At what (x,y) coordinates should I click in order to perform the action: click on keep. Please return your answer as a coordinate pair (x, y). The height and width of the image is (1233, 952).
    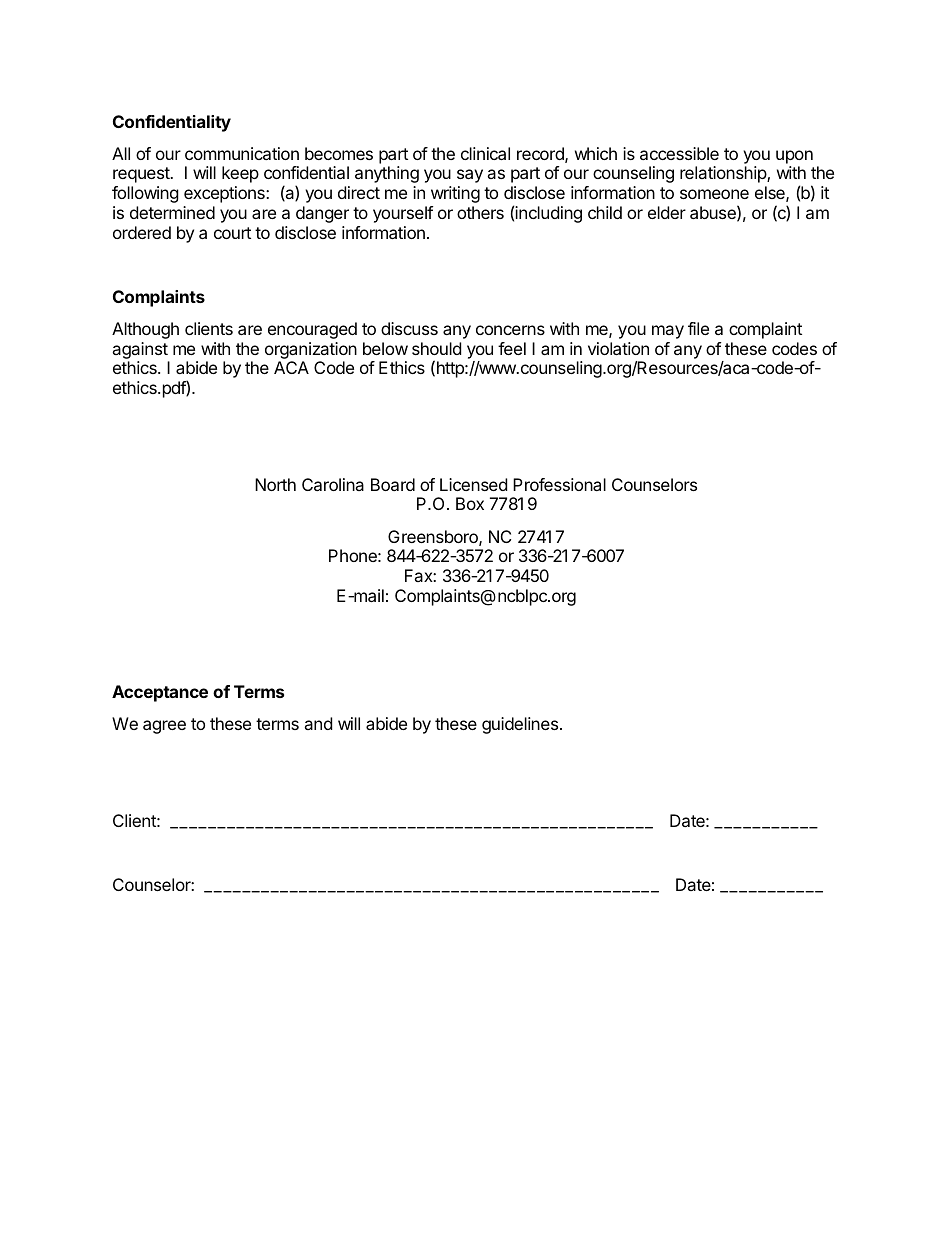
    Looking at the image, I should click on (240, 174).
